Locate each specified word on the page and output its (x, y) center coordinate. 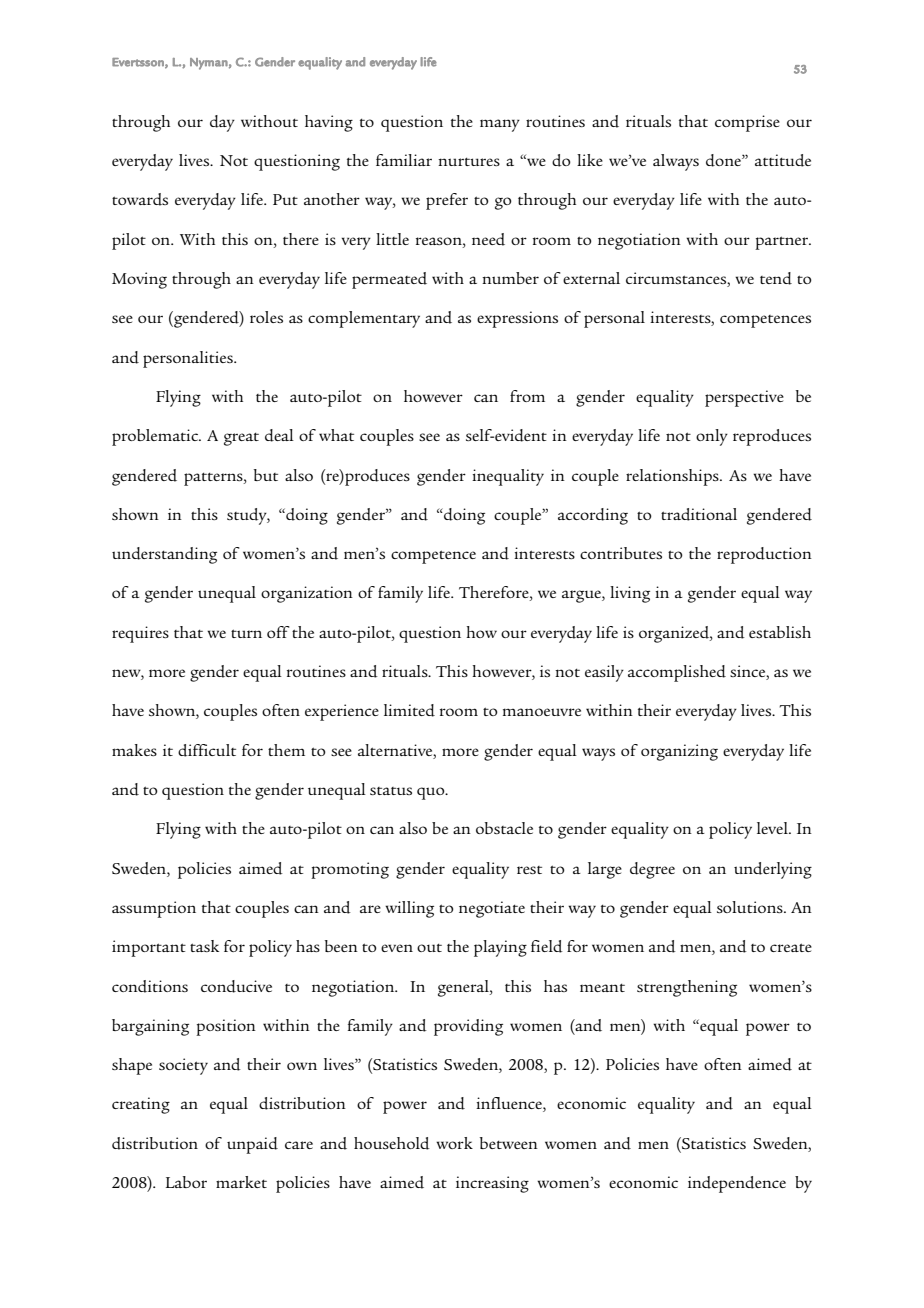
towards (140, 199)
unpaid (252, 1145)
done (724, 160)
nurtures (469, 161)
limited (409, 710)
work (454, 1143)
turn (246, 633)
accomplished (677, 673)
